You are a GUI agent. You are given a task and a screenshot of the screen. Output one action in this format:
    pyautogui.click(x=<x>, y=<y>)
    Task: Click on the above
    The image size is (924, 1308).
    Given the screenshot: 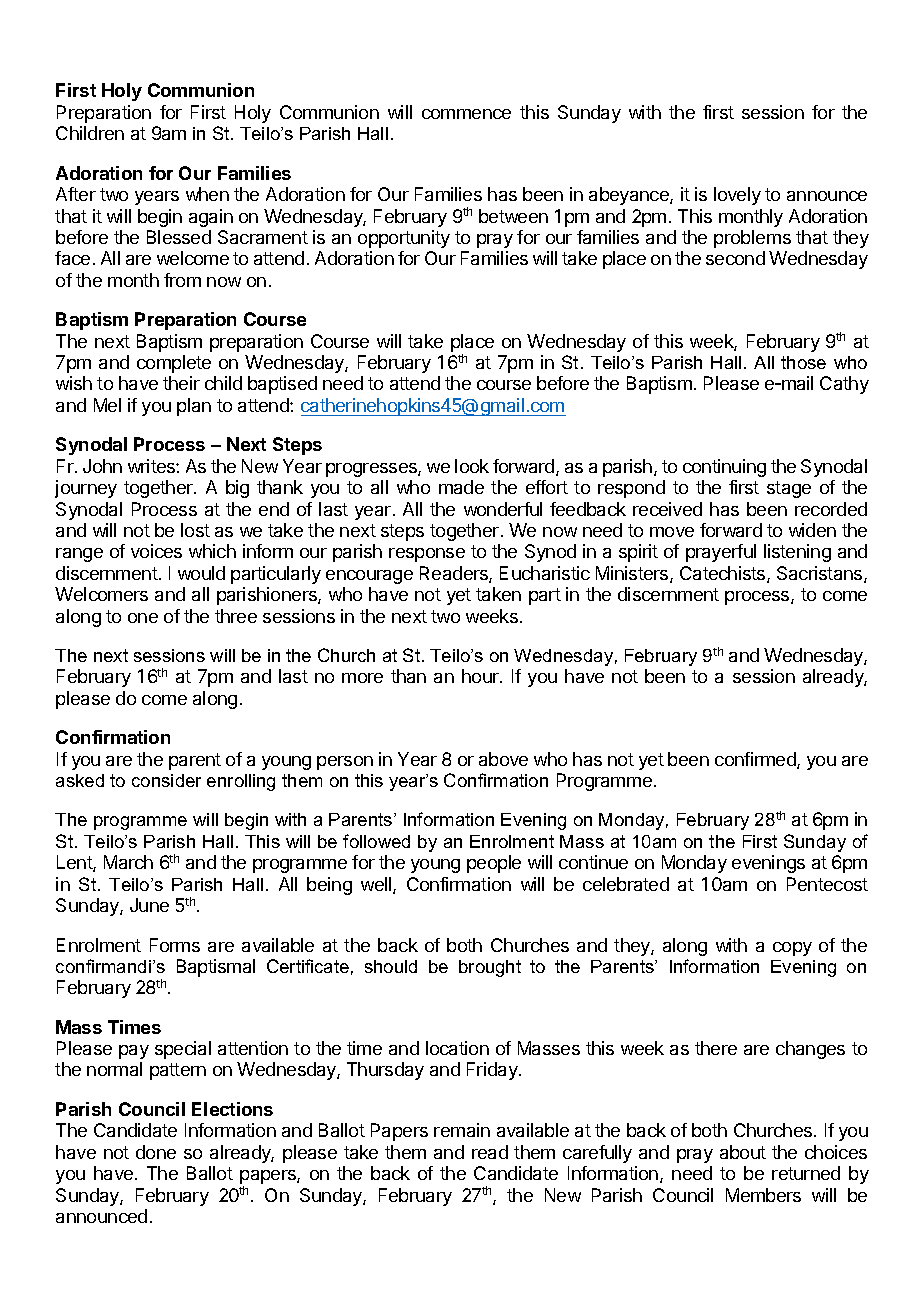 What is the action you would take?
    pyautogui.click(x=503, y=759)
